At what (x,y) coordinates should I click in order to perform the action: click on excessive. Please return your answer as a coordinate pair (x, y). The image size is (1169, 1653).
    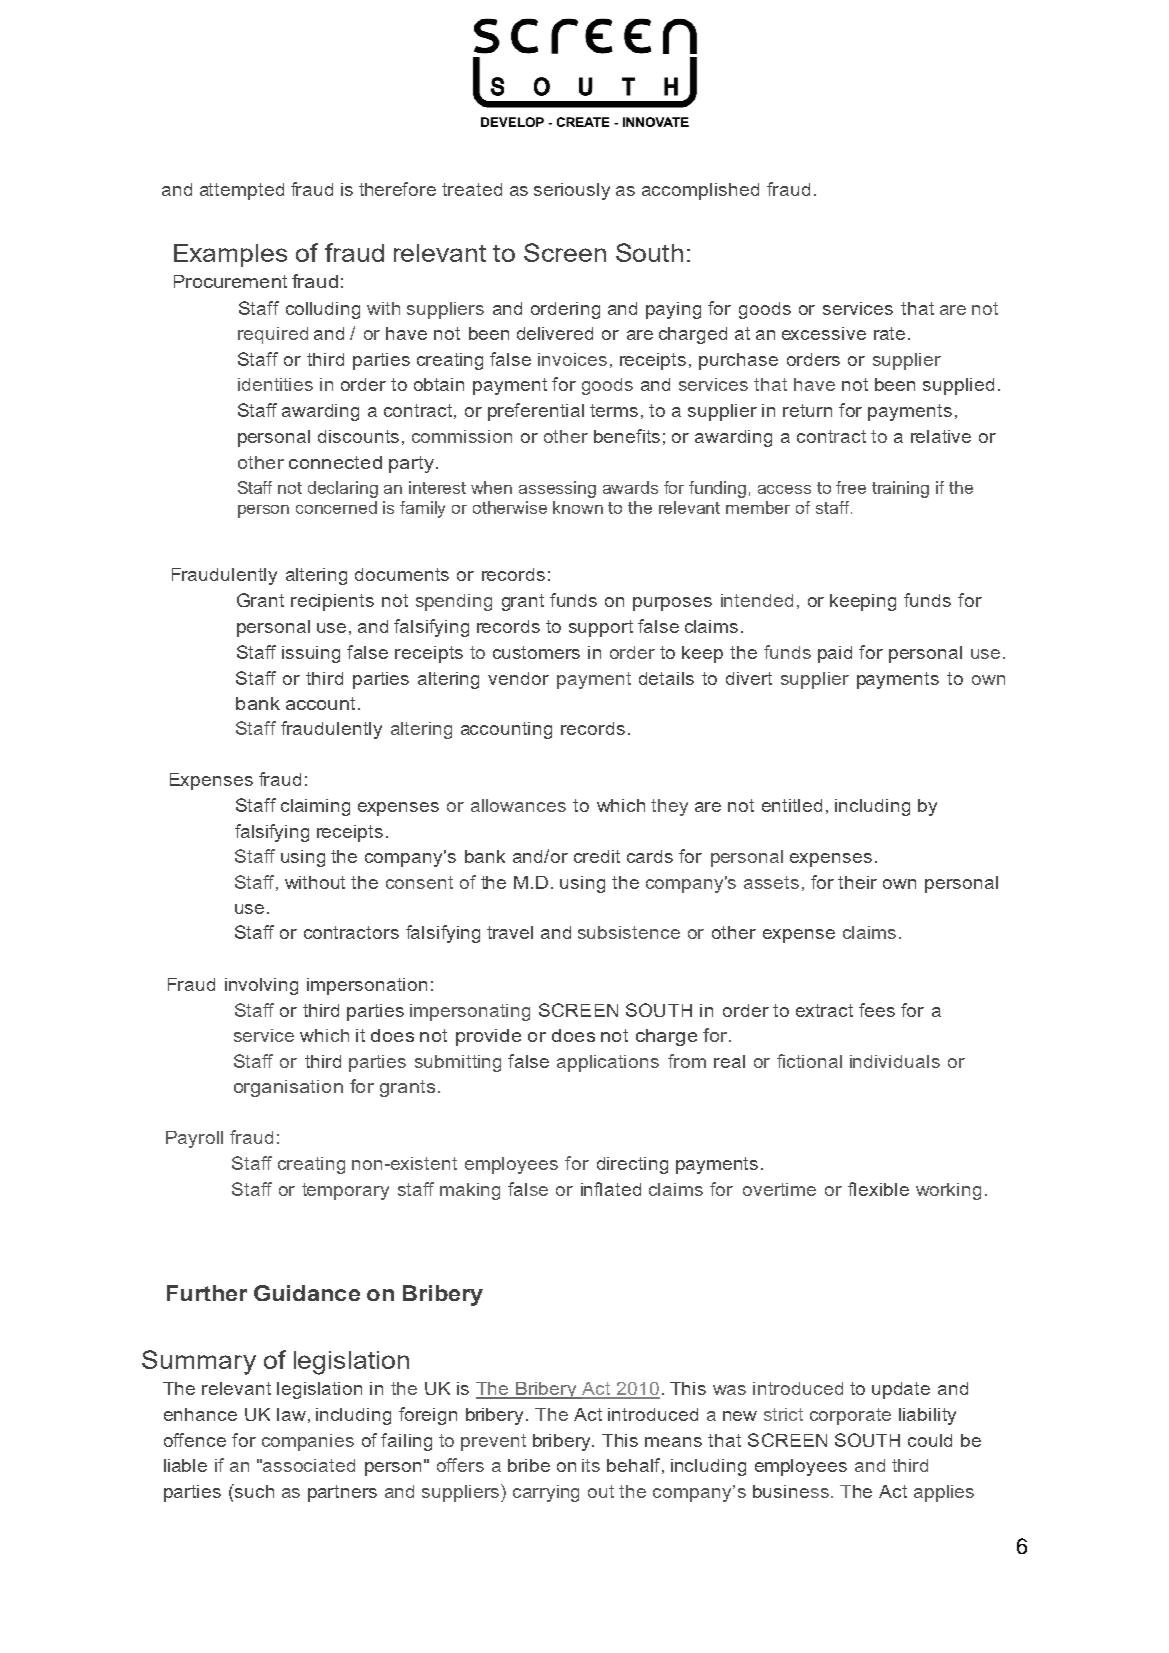
    Looking at the image, I should click on (824, 333).
